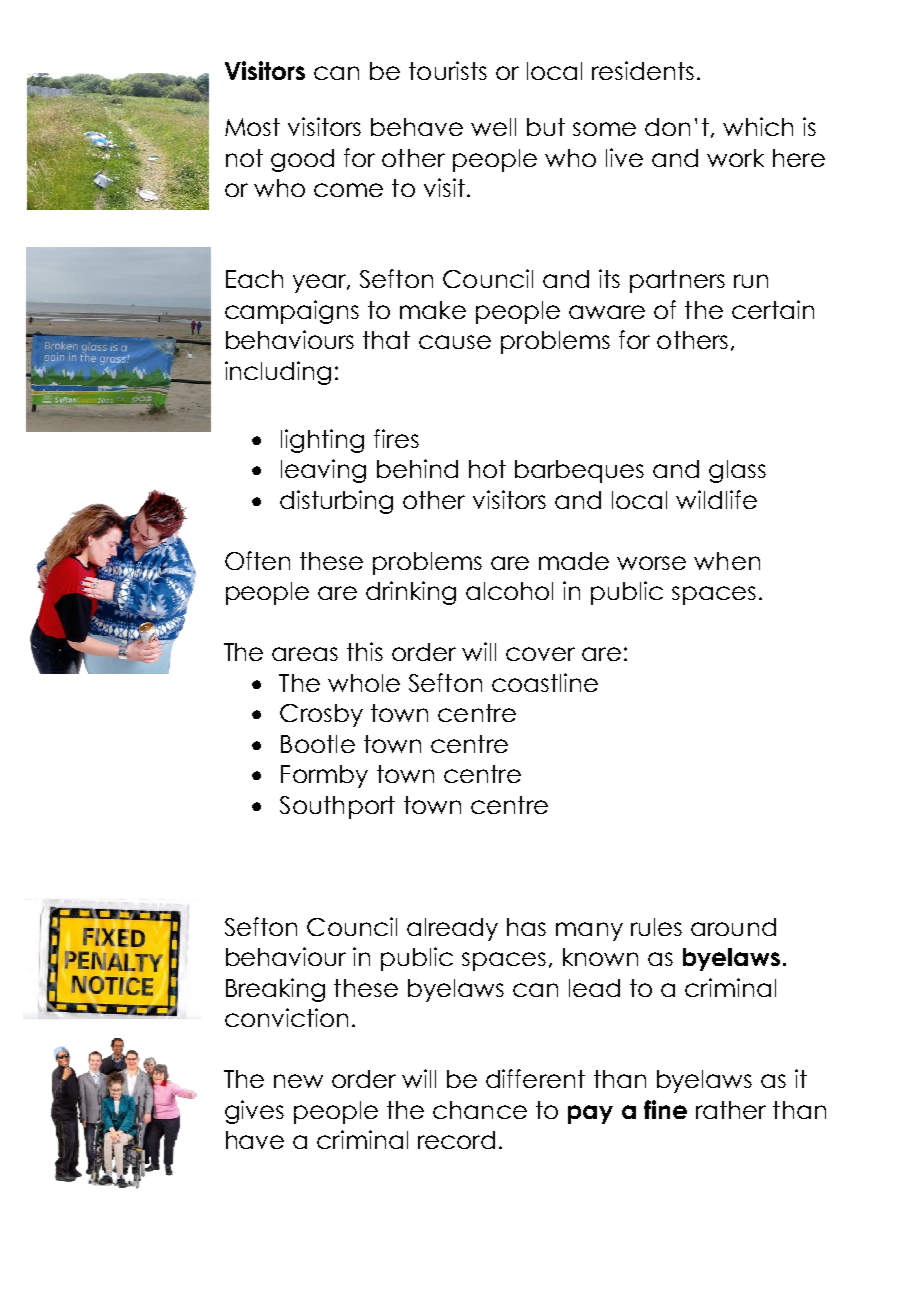  I want to click on hot, so click(487, 469).
